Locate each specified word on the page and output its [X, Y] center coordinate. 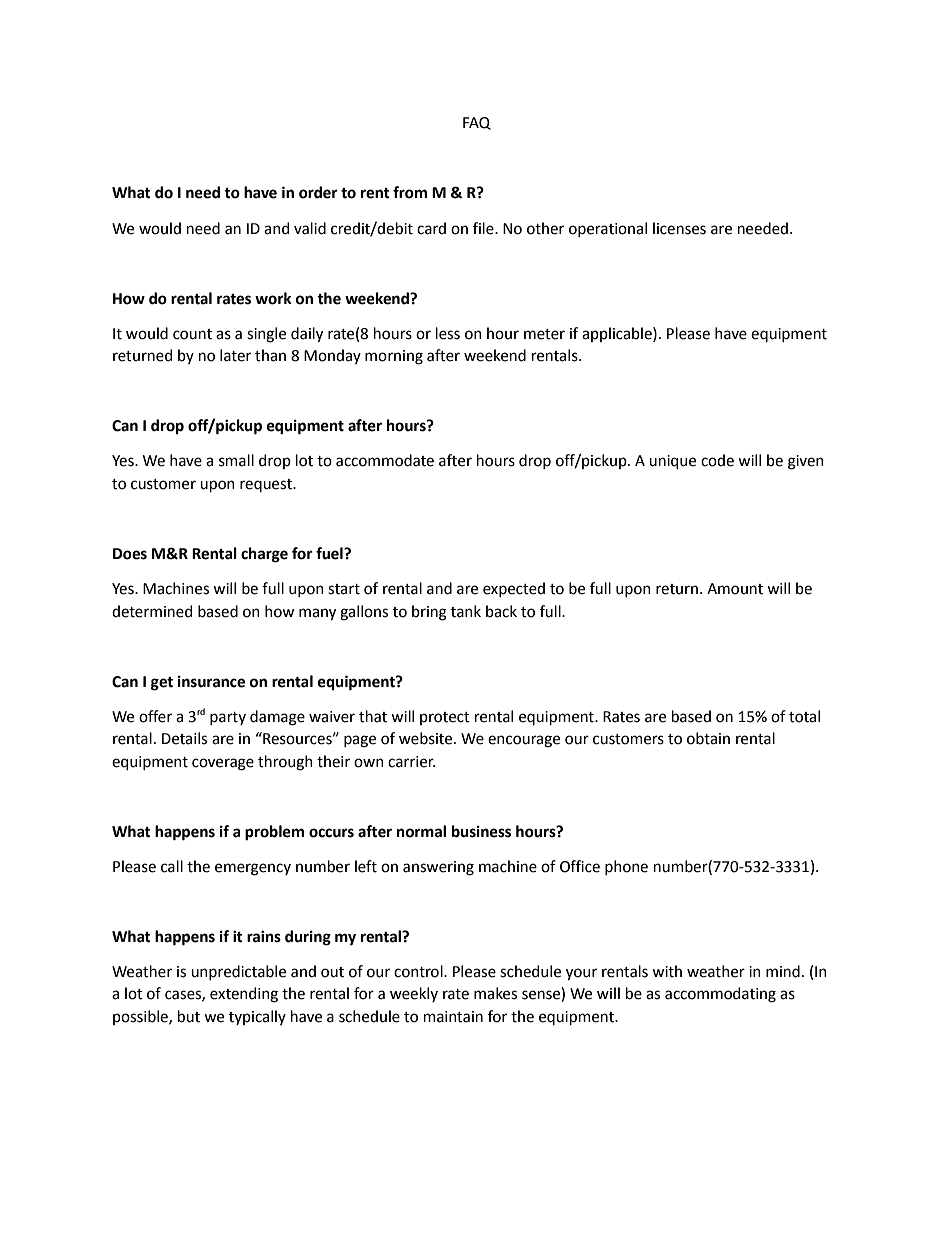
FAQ [477, 123]
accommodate [385, 460]
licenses [679, 228]
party [228, 718]
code [717, 460]
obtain [708, 738]
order [318, 192]
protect [445, 718]
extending [244, 995]
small [236, 460]
